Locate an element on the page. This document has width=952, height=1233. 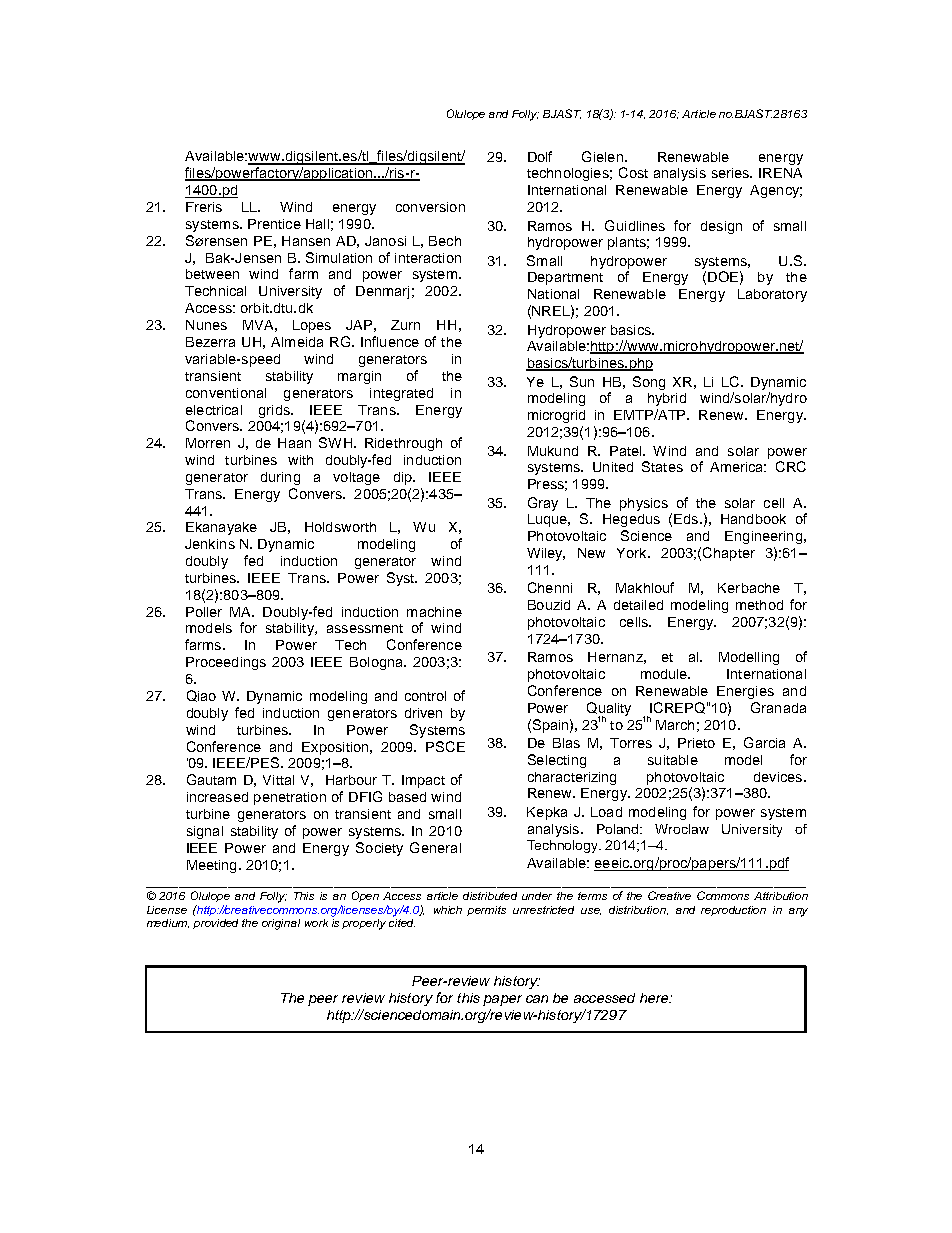
integrated is located at coordinates (401, 394).
